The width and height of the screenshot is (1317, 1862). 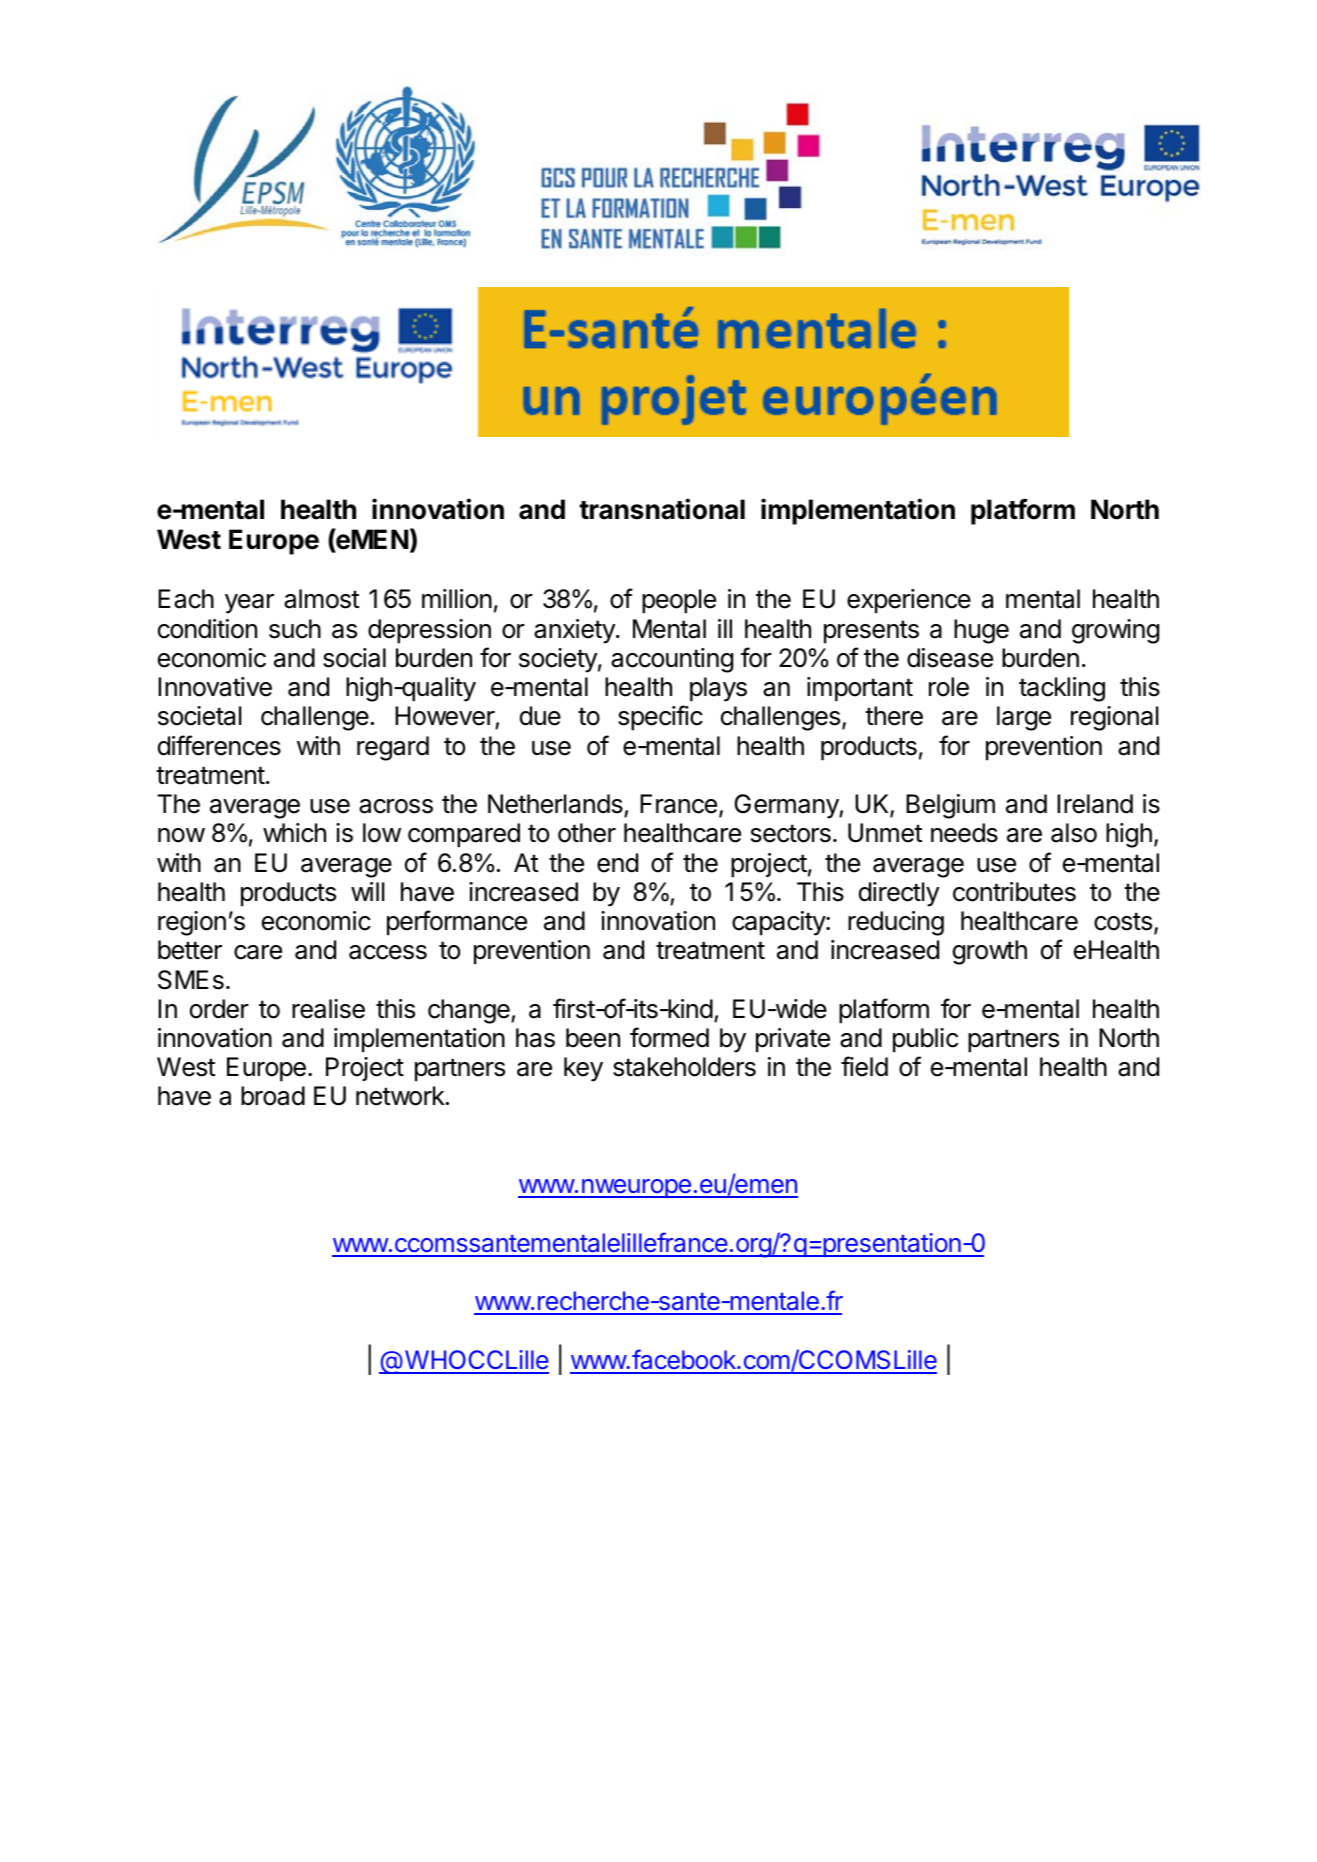 What do you see at coordinates (909, 601) in the screenshot?
I see `experience` at bounding box center [909, 601].
